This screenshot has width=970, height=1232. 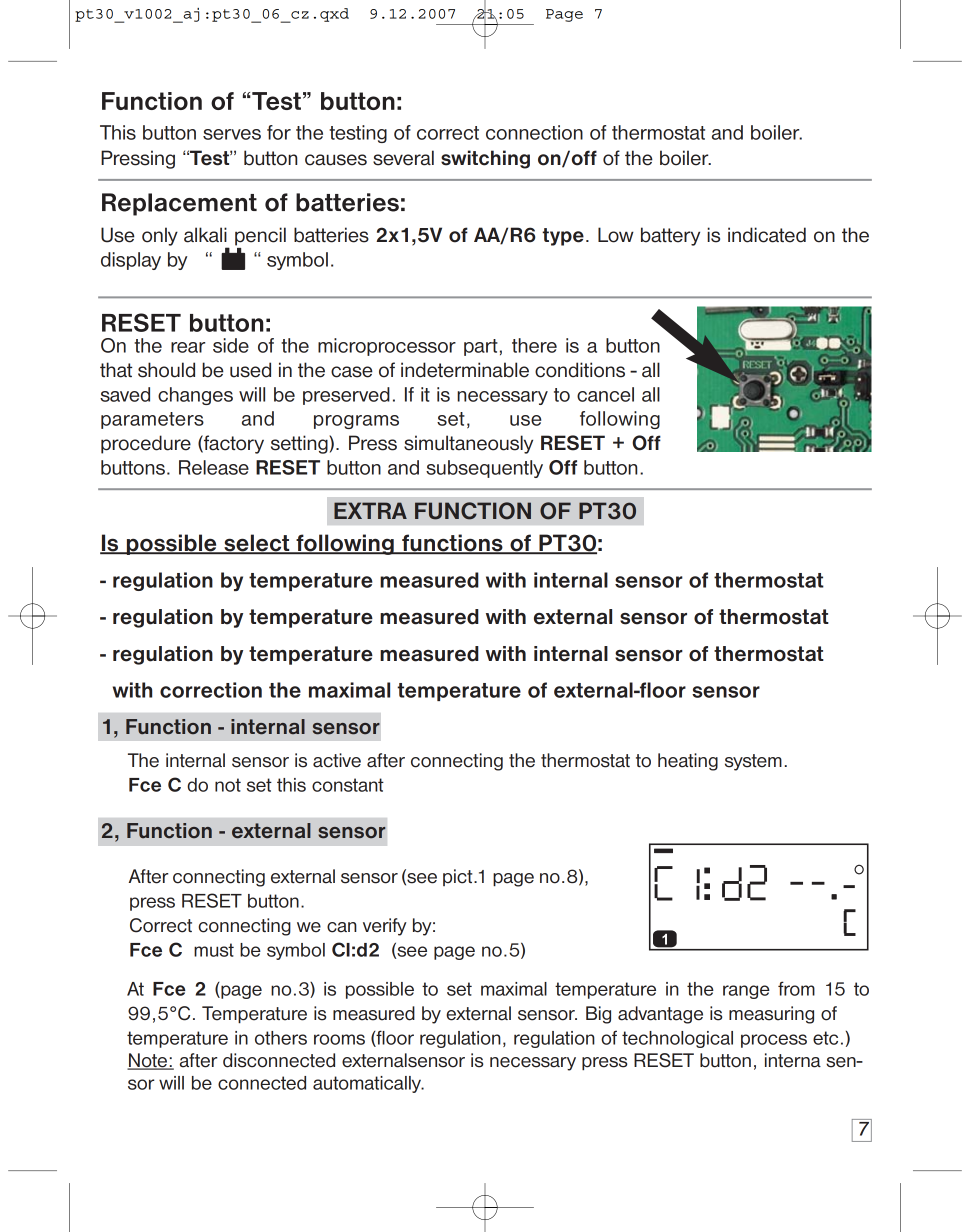 What do you see at coordinates (148, 1061) in the screenshot?
I see `Note` at bounding box center [148, 1061].
